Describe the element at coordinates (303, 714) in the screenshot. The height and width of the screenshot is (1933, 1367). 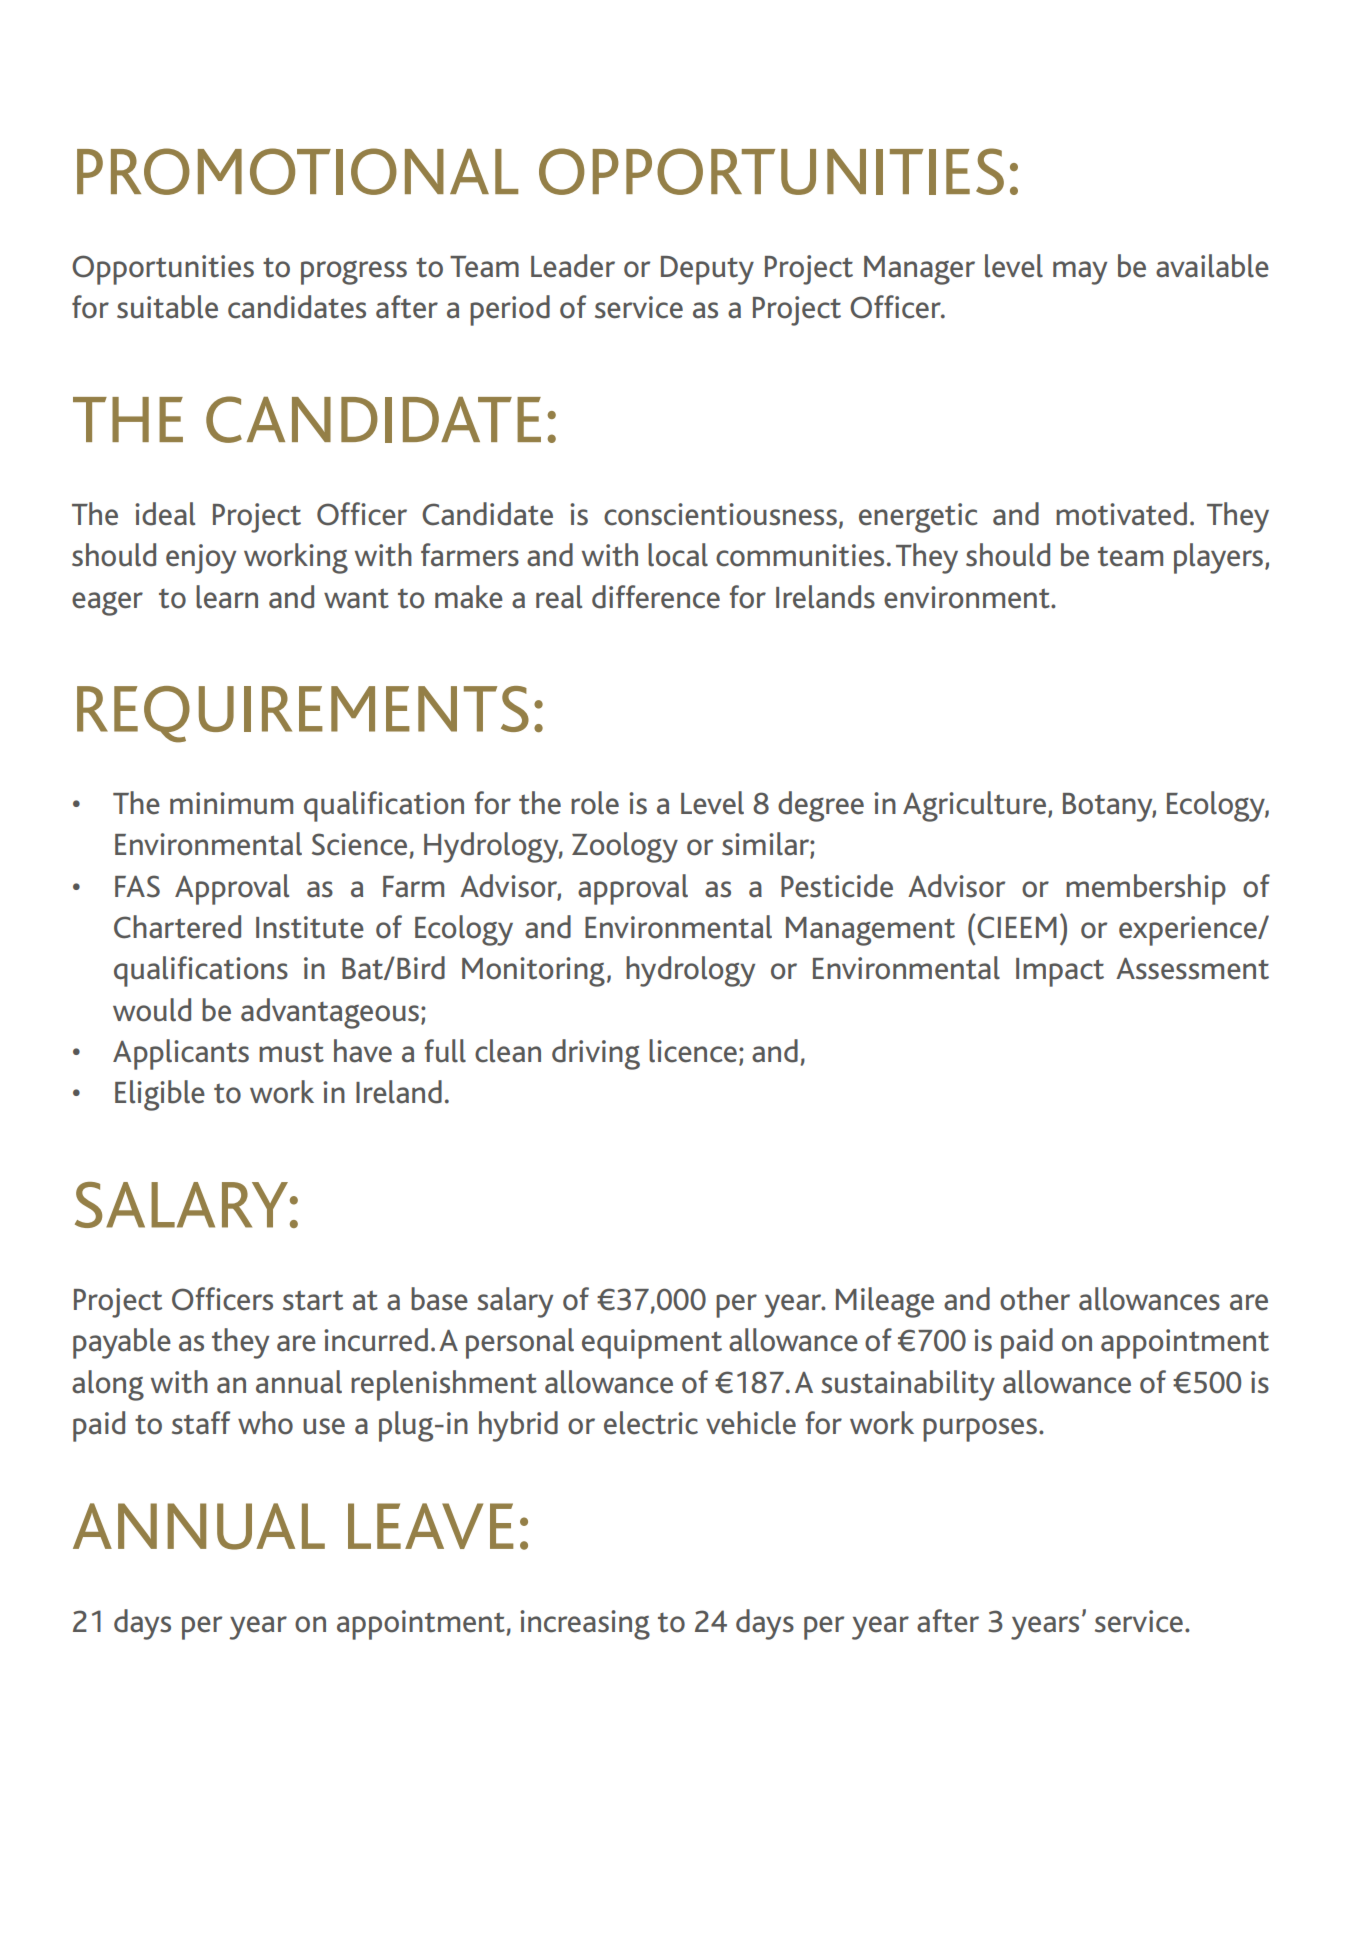
I see `REQUIREMENTS` at that location.
